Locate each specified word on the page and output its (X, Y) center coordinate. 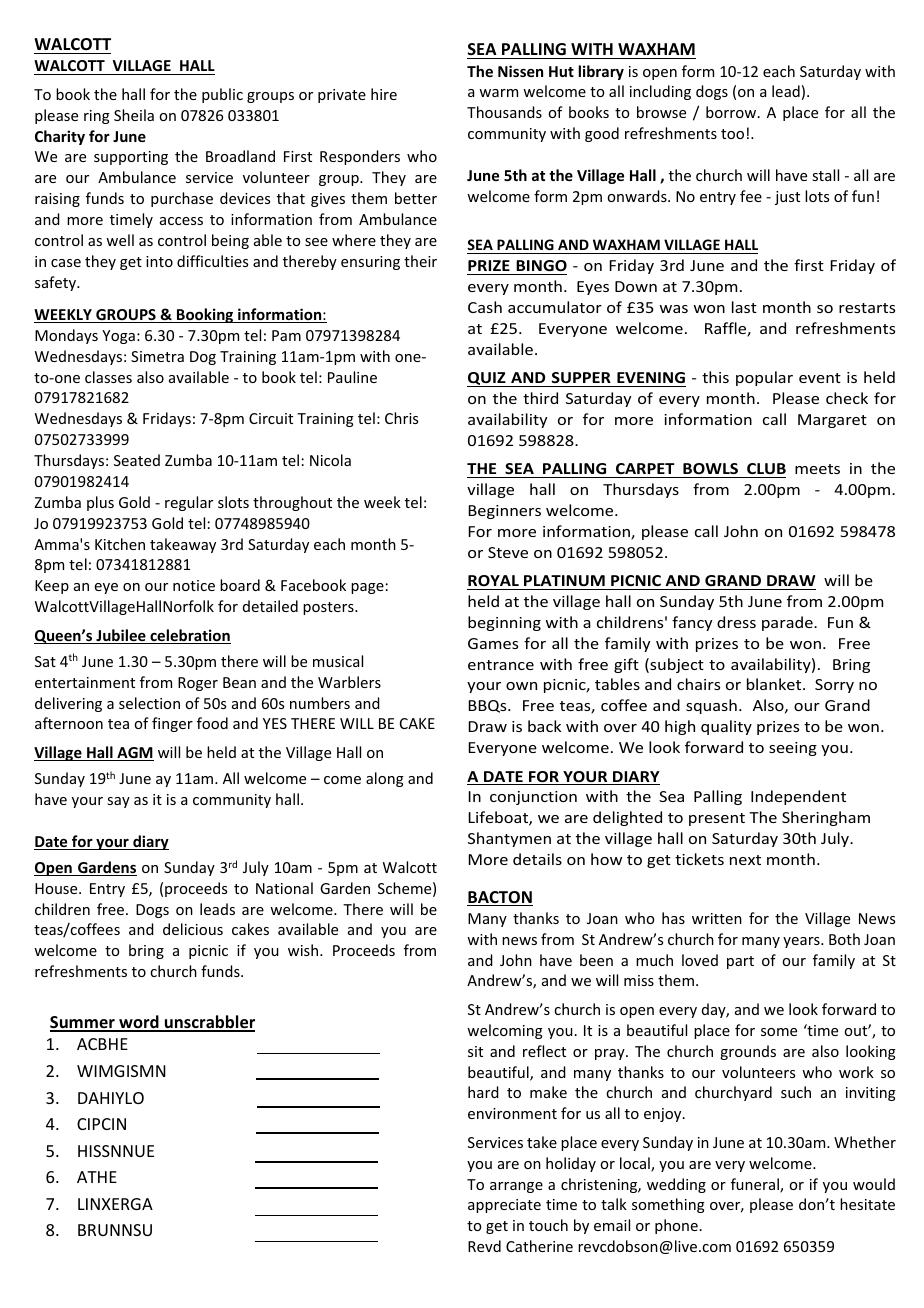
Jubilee (121, 636)
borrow (732, 112)
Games (493, 643)
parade (788, 623)
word (139, 1023)
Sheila (134, 115)
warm (498, 93)
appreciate (504, 1206)
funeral (756, 1185)
